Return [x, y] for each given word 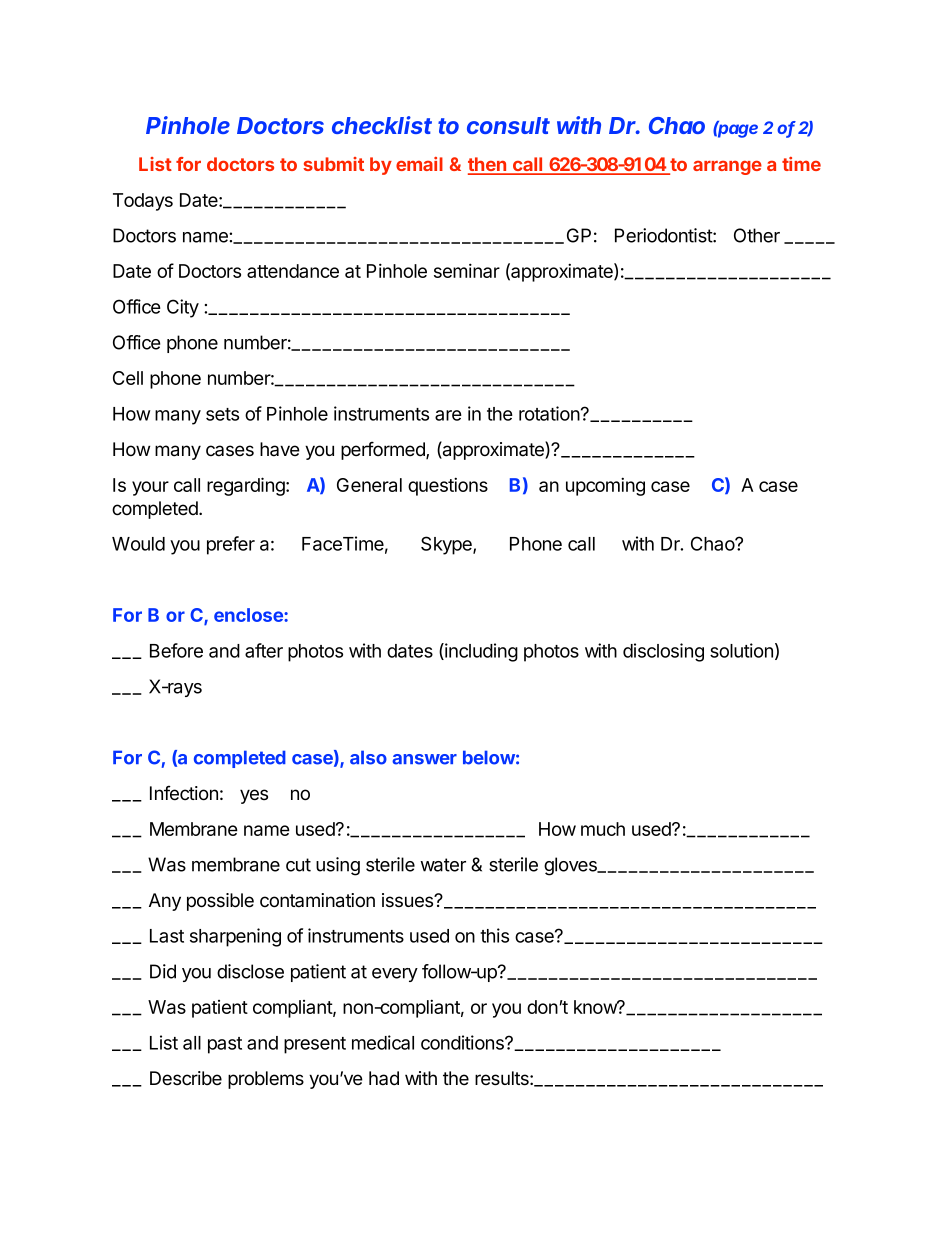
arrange [727, 168]
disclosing [663, 652]
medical [383, 1042]
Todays [143, 202]
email [419, 164]
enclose [249, 615]
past [225, 1045]
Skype [447, 545]
